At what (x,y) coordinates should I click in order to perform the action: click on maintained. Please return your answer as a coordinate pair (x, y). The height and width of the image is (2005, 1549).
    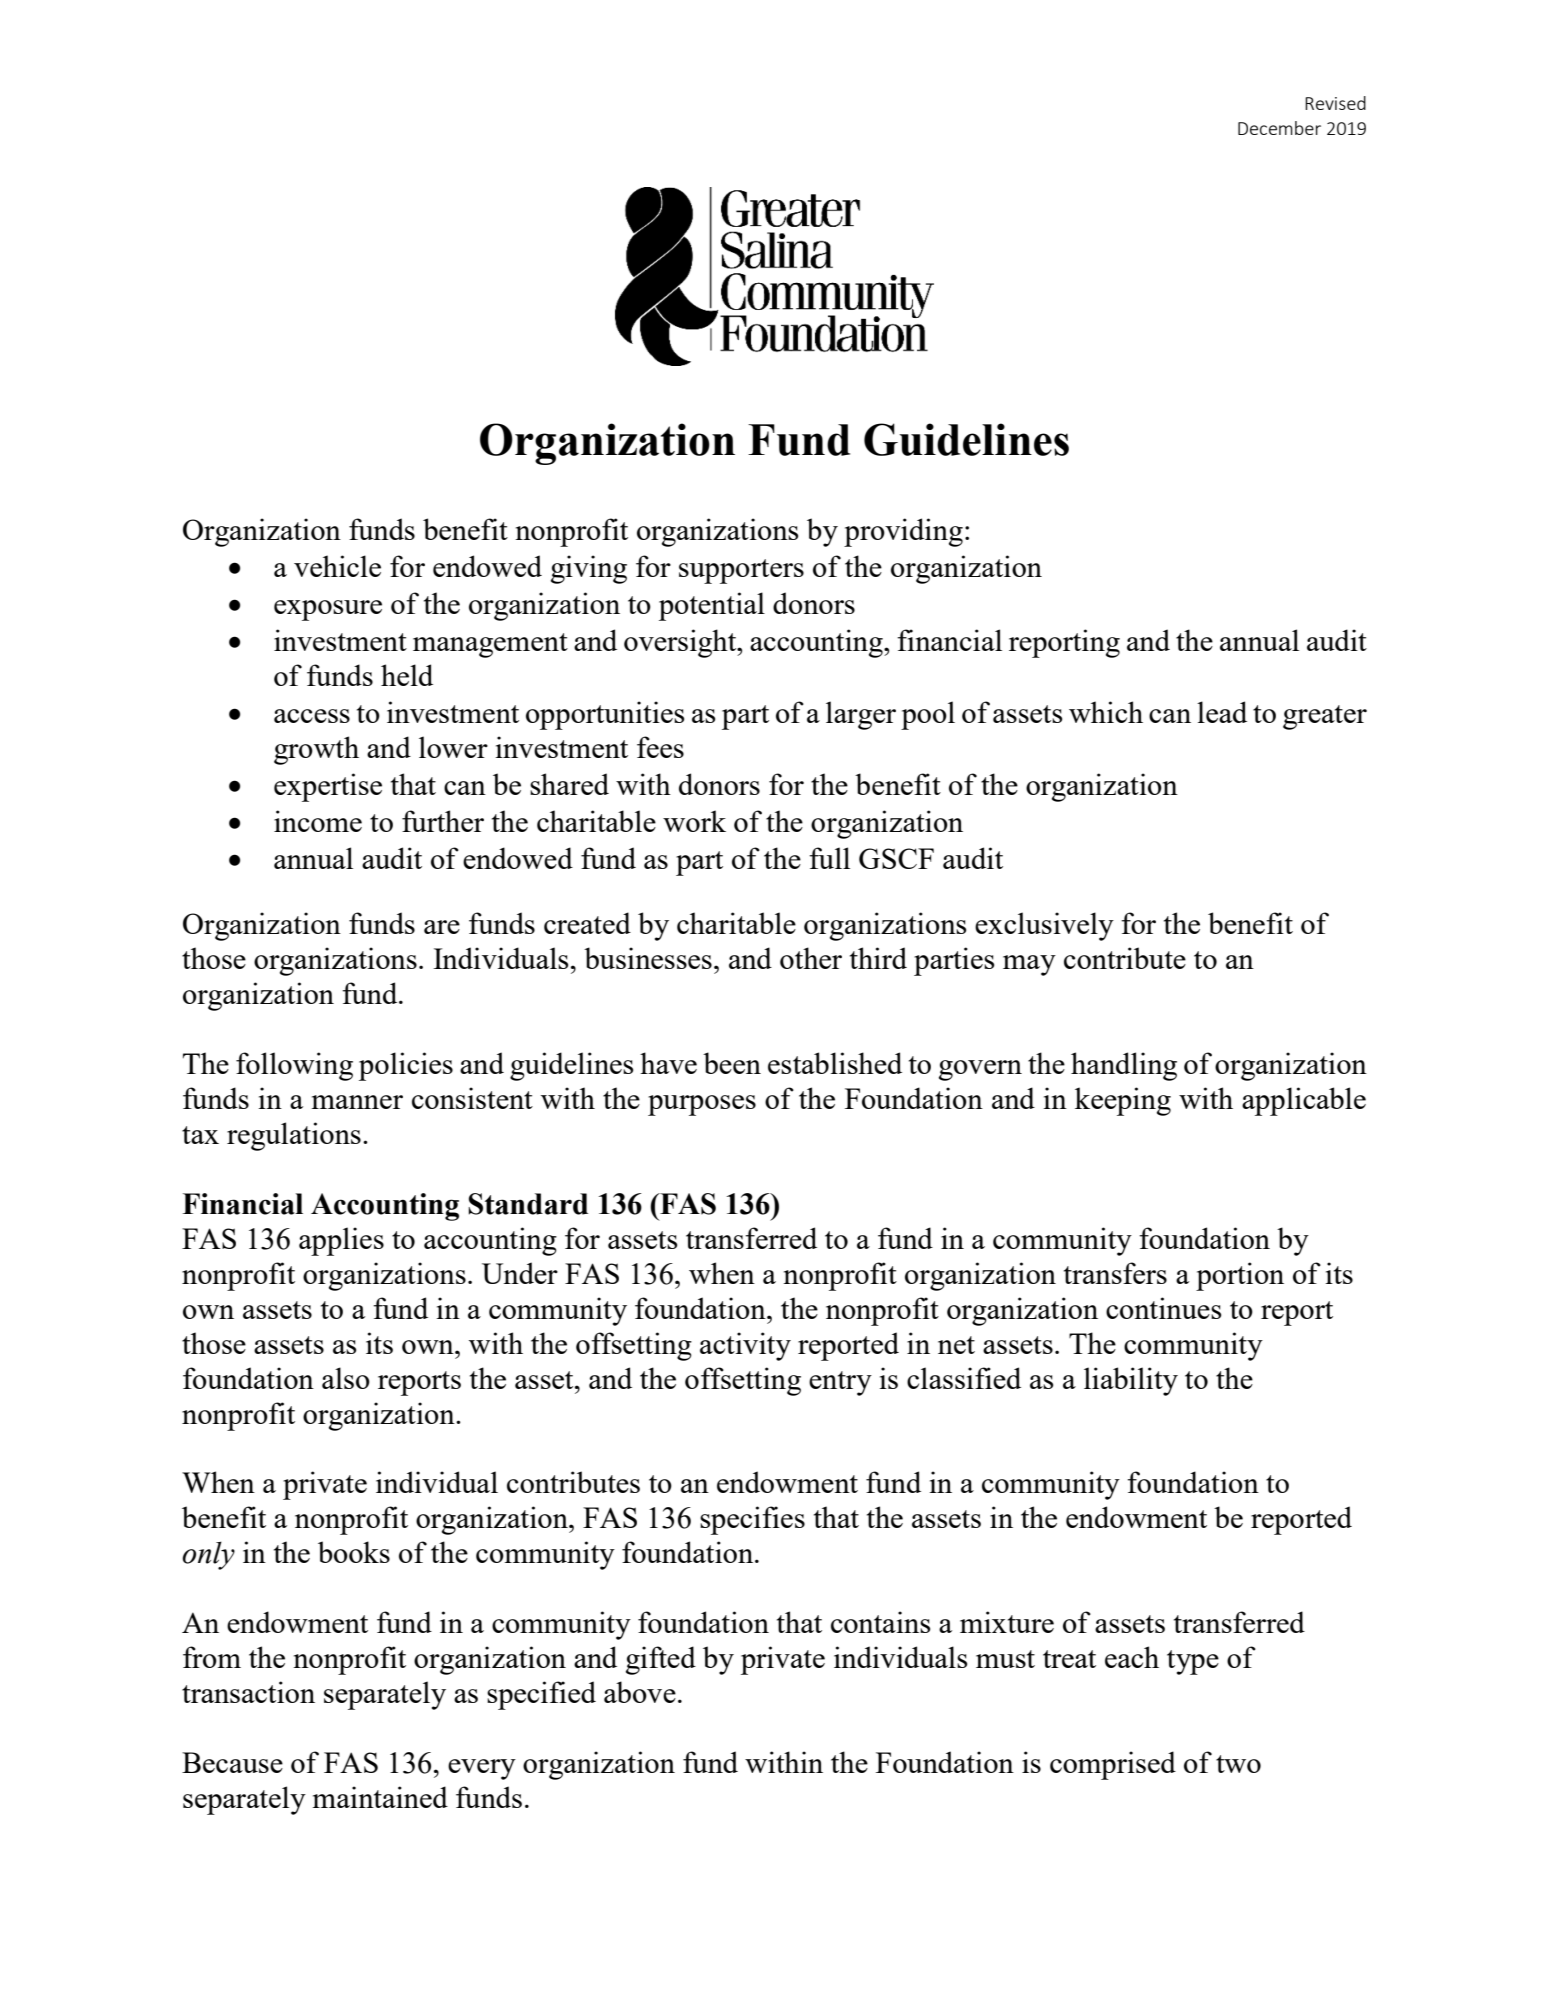
    Looking at the image, I should click on (380, 1797).
